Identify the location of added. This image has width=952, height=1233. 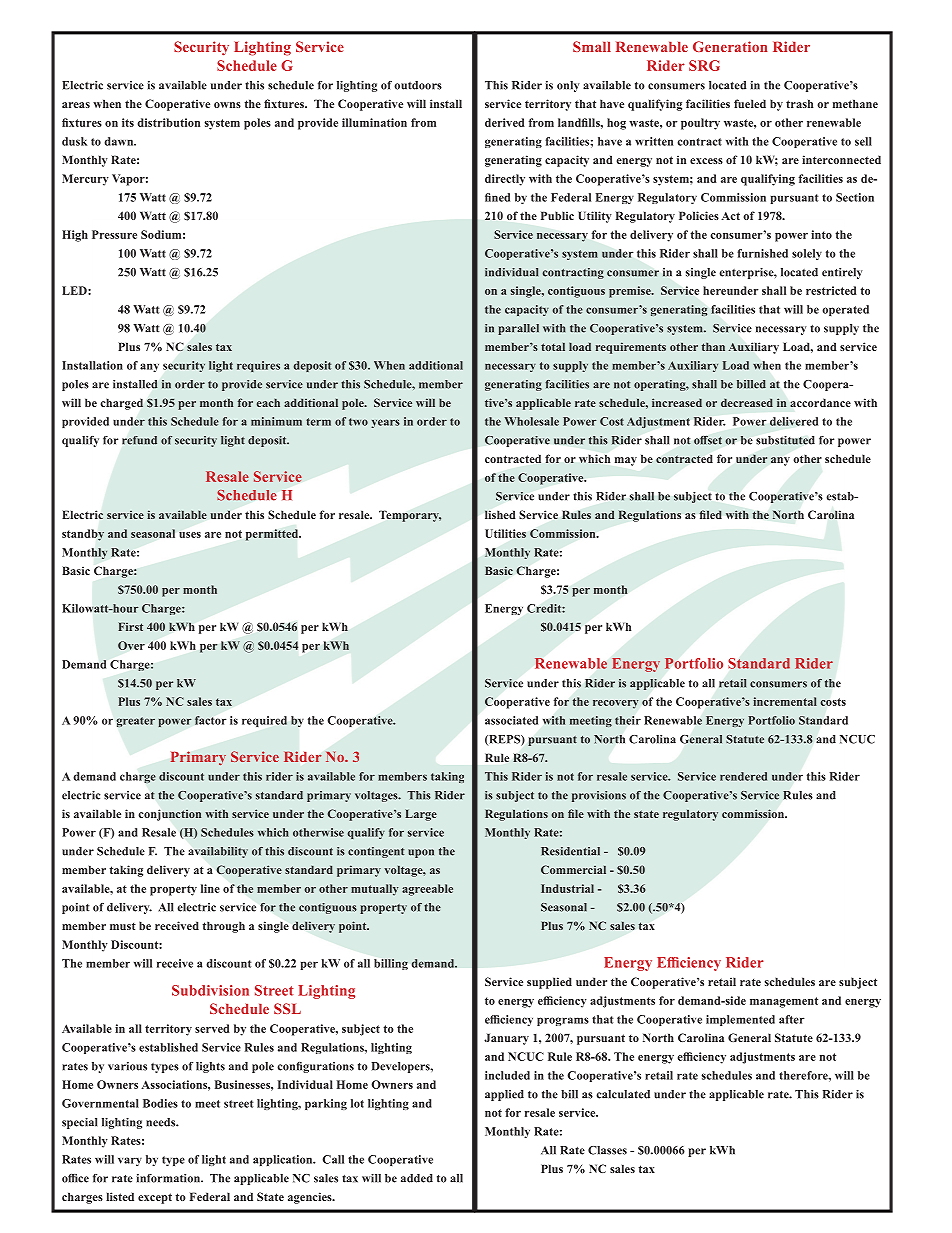
(417, 1178).
